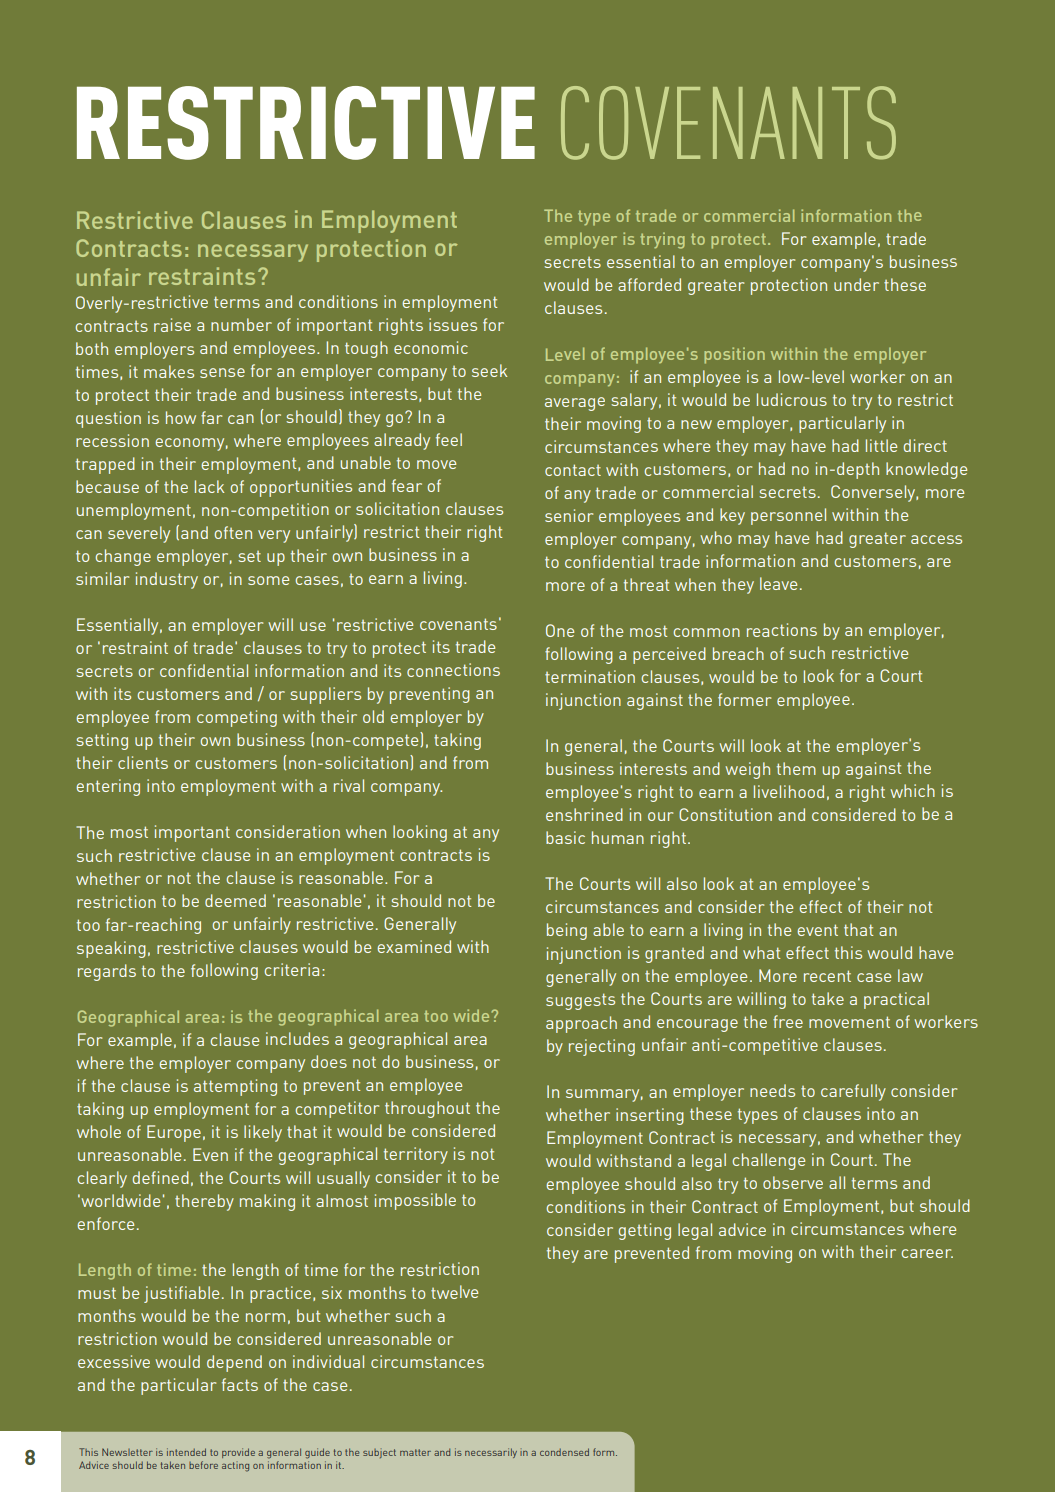 The image size is (1055, 1492). Describe the element at coordinates (174, 1133) in the screenshot. I see `Europe` at that location.
